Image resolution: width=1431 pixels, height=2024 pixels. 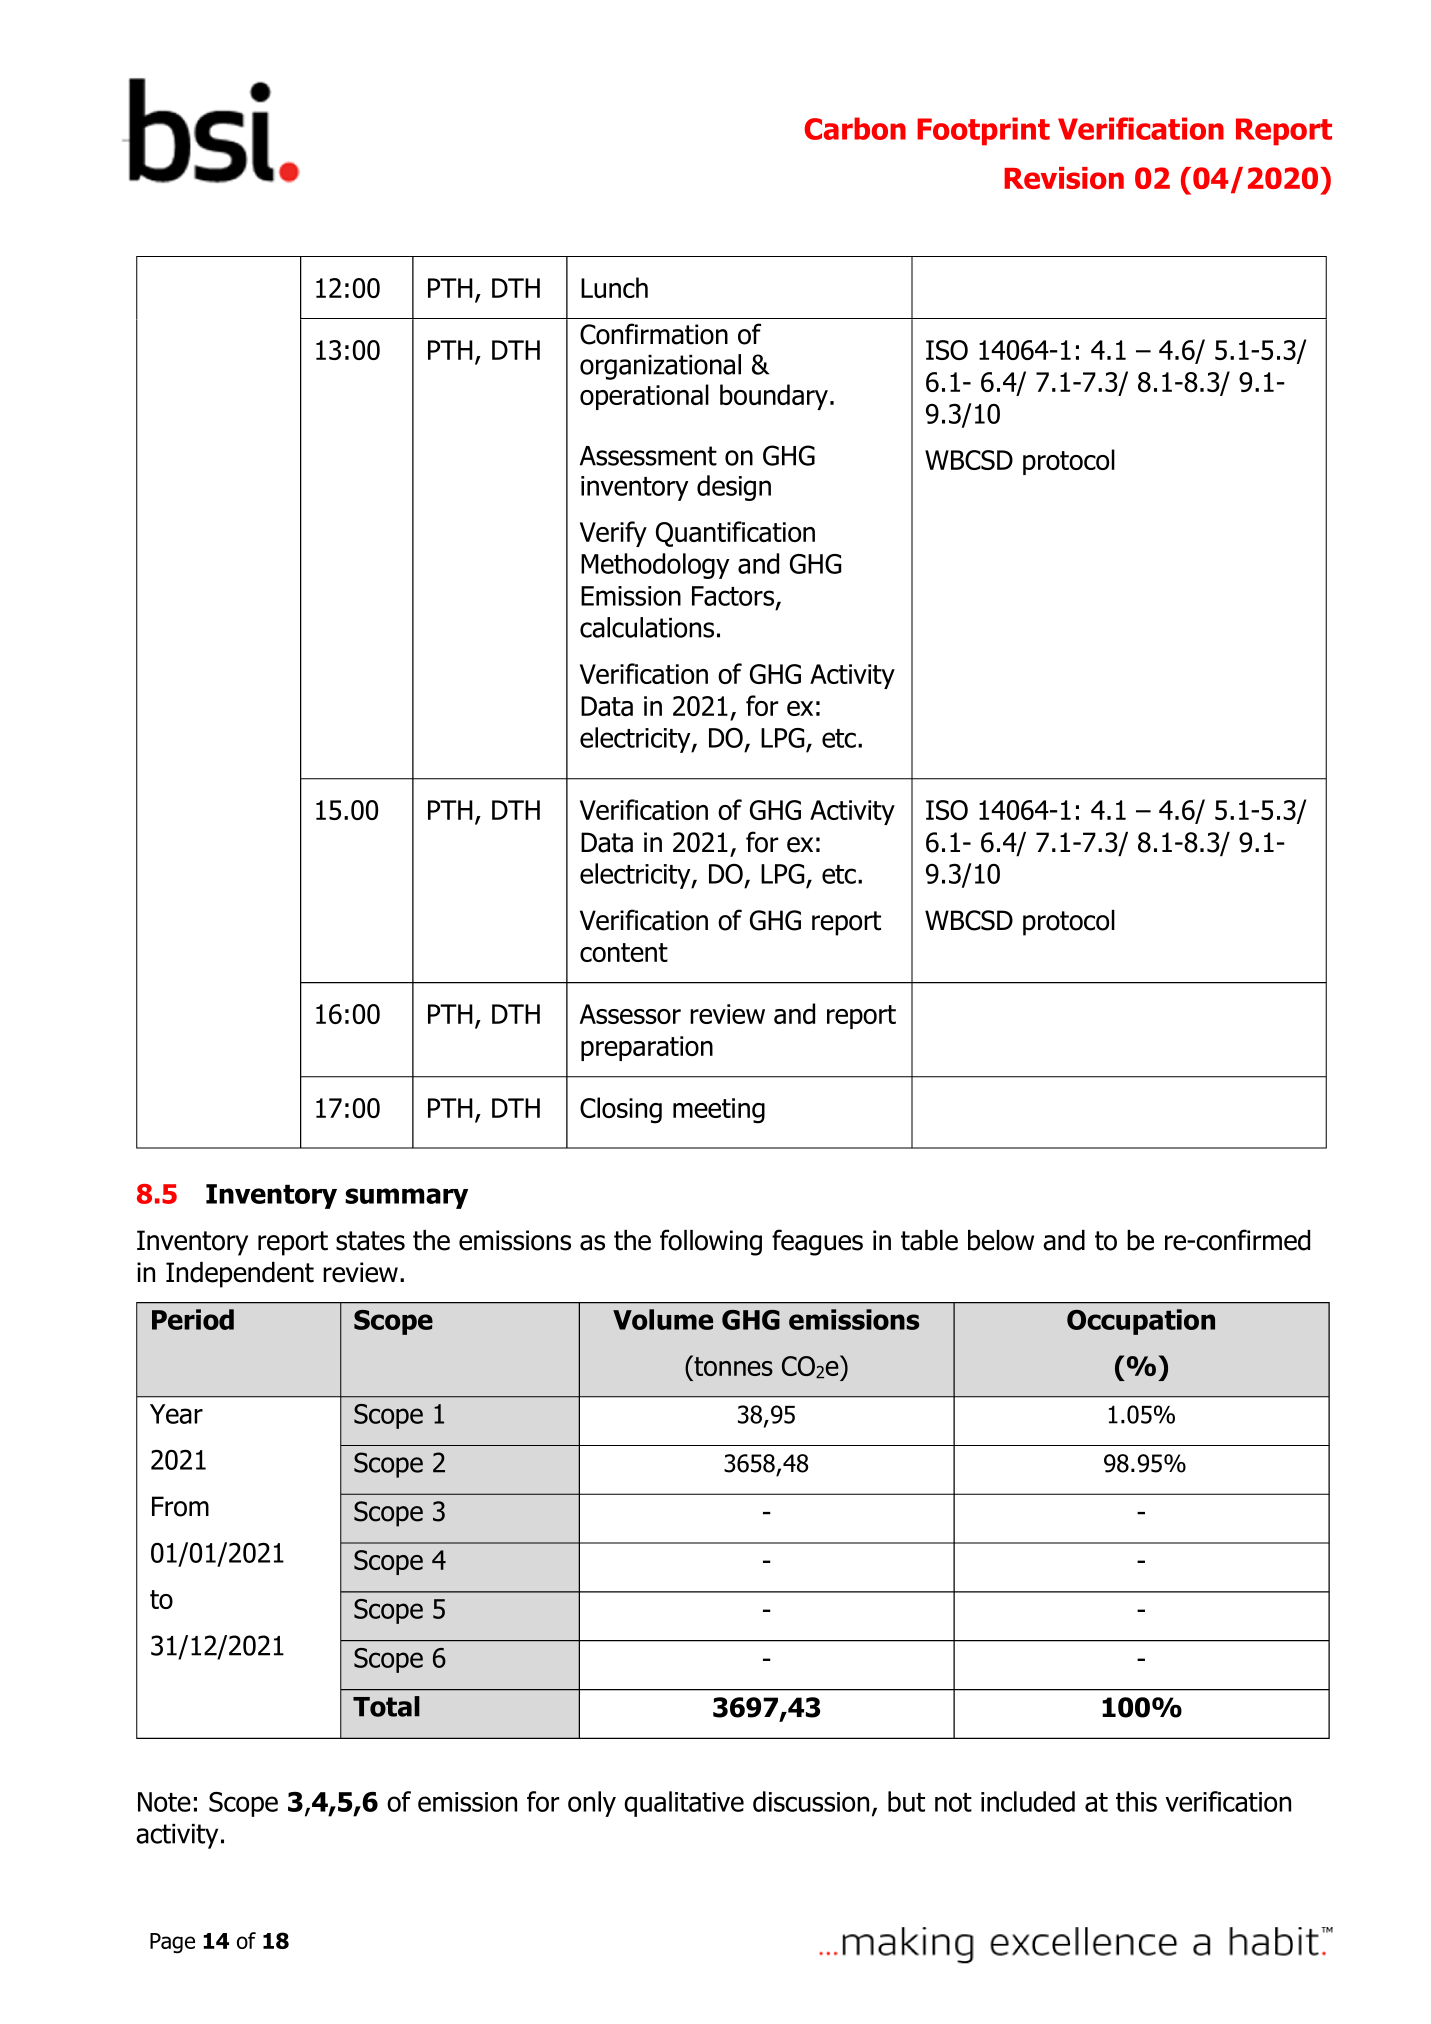 I want to click on Confirmation, so click(x=654, y=334).
